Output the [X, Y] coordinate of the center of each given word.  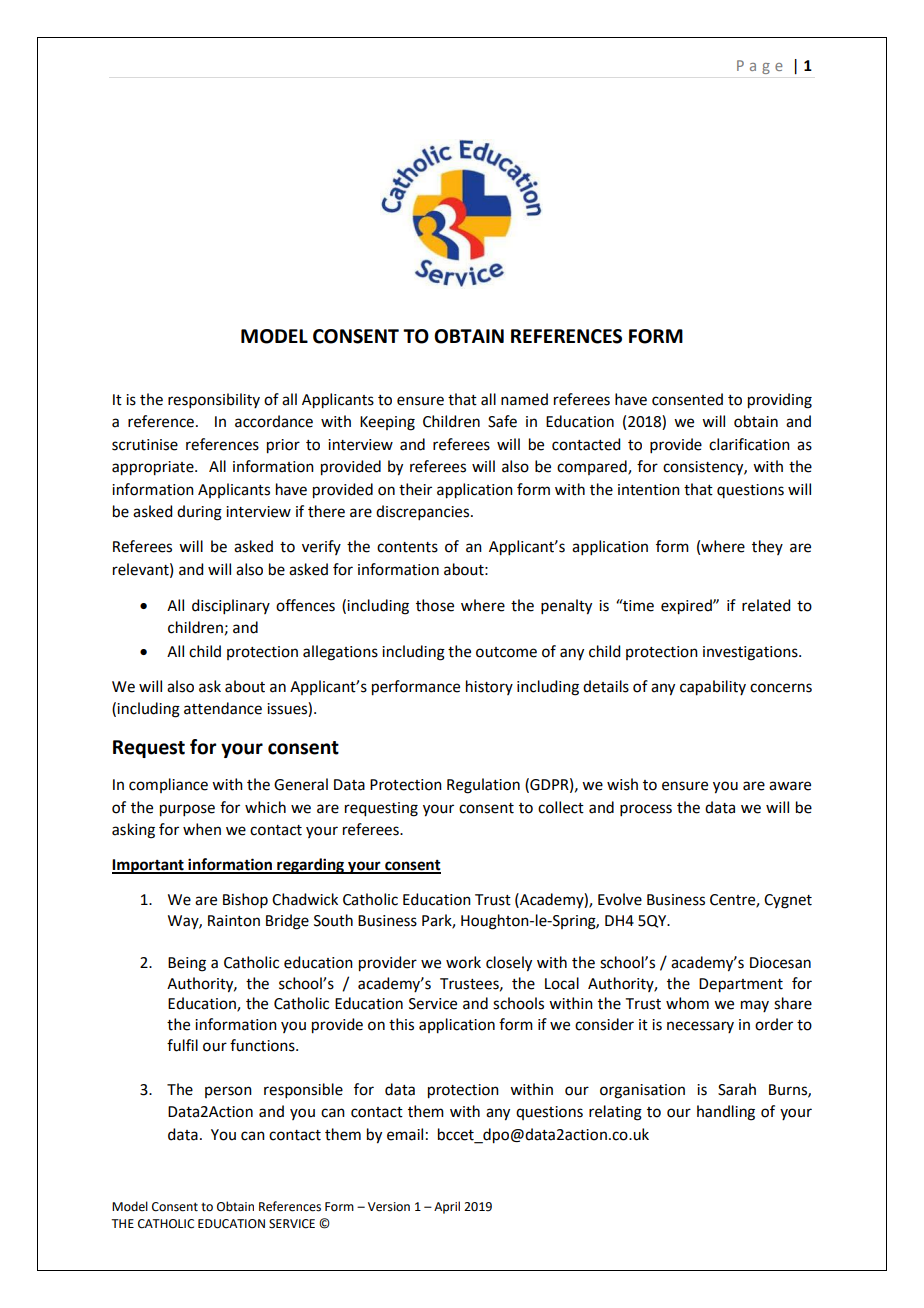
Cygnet [788, 901]
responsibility [214, 400]
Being [187, 964]
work [463, 962]
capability [713, 688]
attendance [223, 708]
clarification [749, 444]
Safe [502, 421]
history [489, 687]
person [228, 1092]
